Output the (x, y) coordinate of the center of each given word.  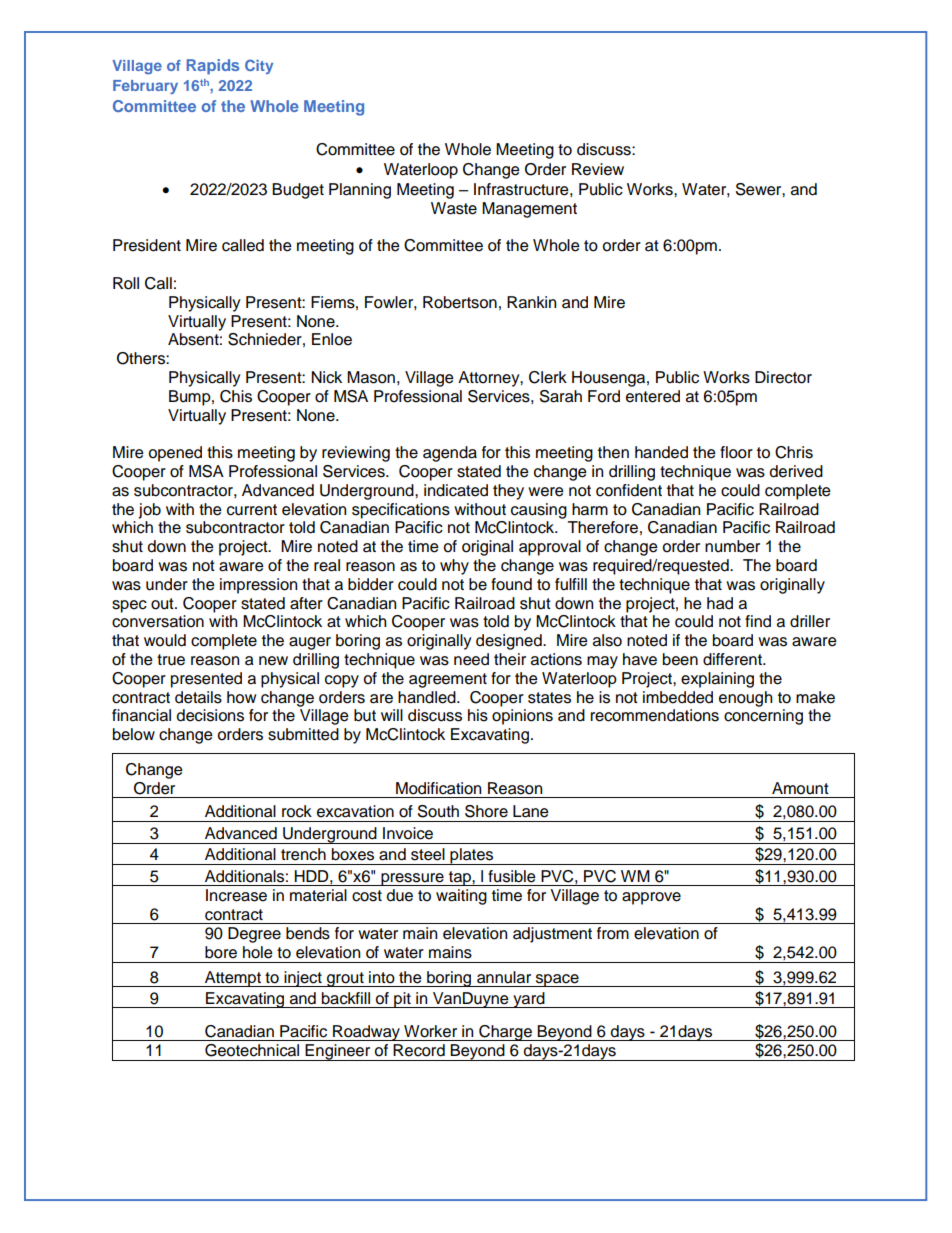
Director (783, 377)
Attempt (233, 979)
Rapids (213, 67)
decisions (210, 715)
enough (745, 699)
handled (428, 697)
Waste (454, 208)
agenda (450, 454)
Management (529, 210)
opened (175, 454)
